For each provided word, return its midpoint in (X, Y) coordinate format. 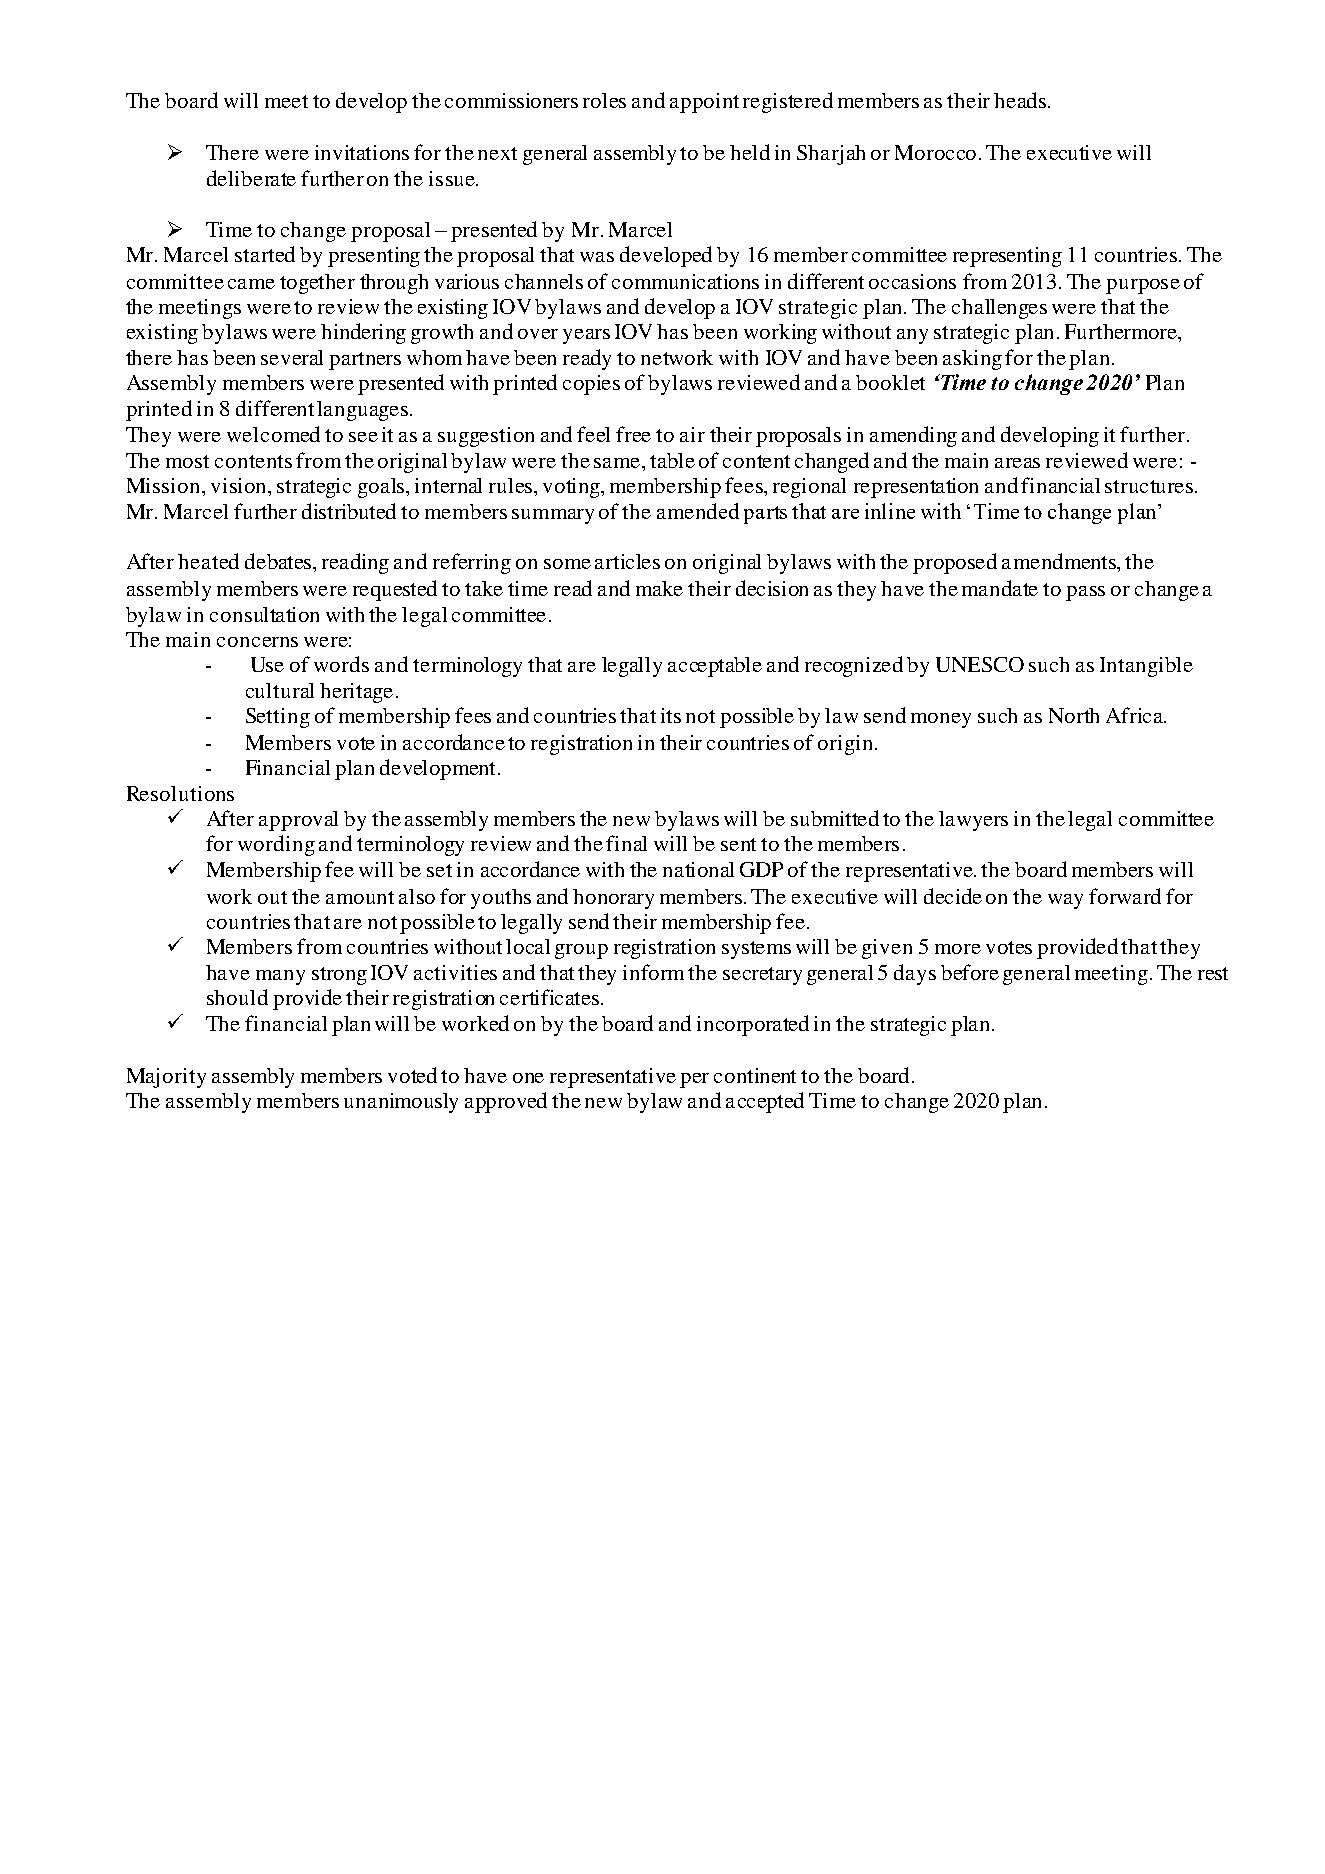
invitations (362, 152)
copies (591, 385)
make (659, 588)
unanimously (401, 1103)
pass (1085, 593)
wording (276, 845)
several (292, 357)
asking (972, 360)
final (626, 843)
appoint (704, 103)
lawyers (973, 821)
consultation (264, 614)
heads (1020, 100)
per (694, 1080)
